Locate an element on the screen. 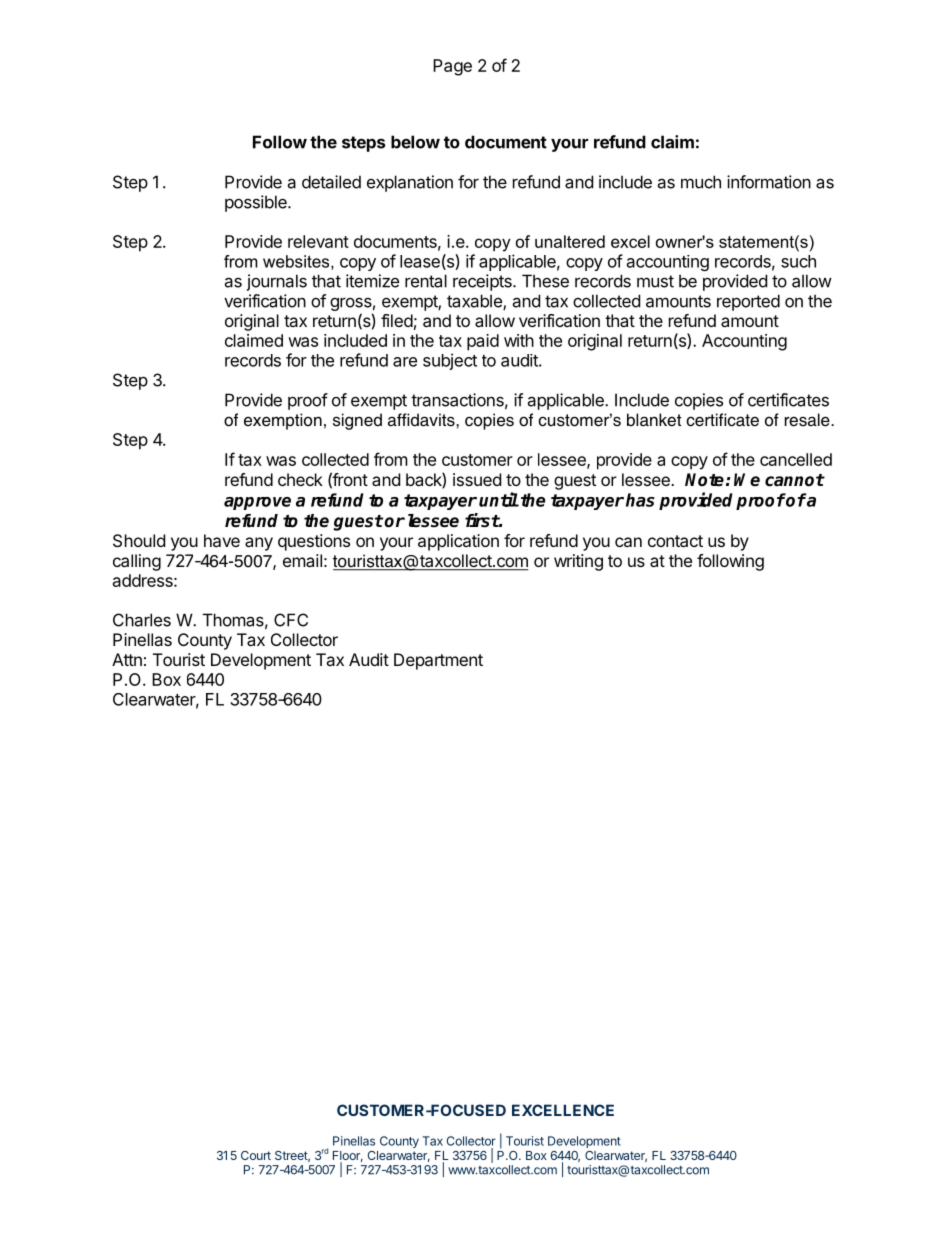 This screenshot has width=952, height=1233. CFC is located at coordinates (291, 620).
